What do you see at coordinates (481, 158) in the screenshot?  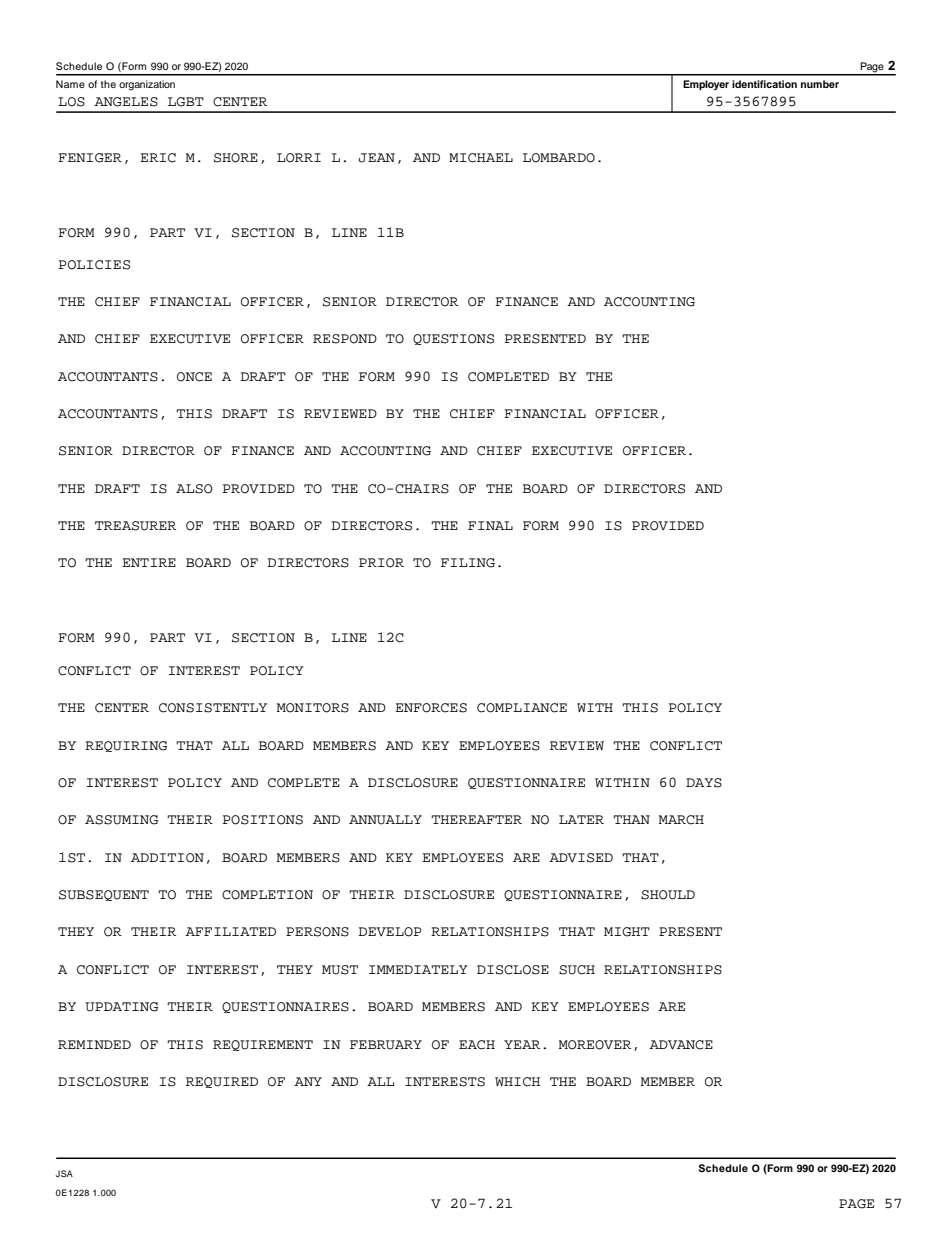 I see `MICHAEL` at bounding box center [481, 158].
